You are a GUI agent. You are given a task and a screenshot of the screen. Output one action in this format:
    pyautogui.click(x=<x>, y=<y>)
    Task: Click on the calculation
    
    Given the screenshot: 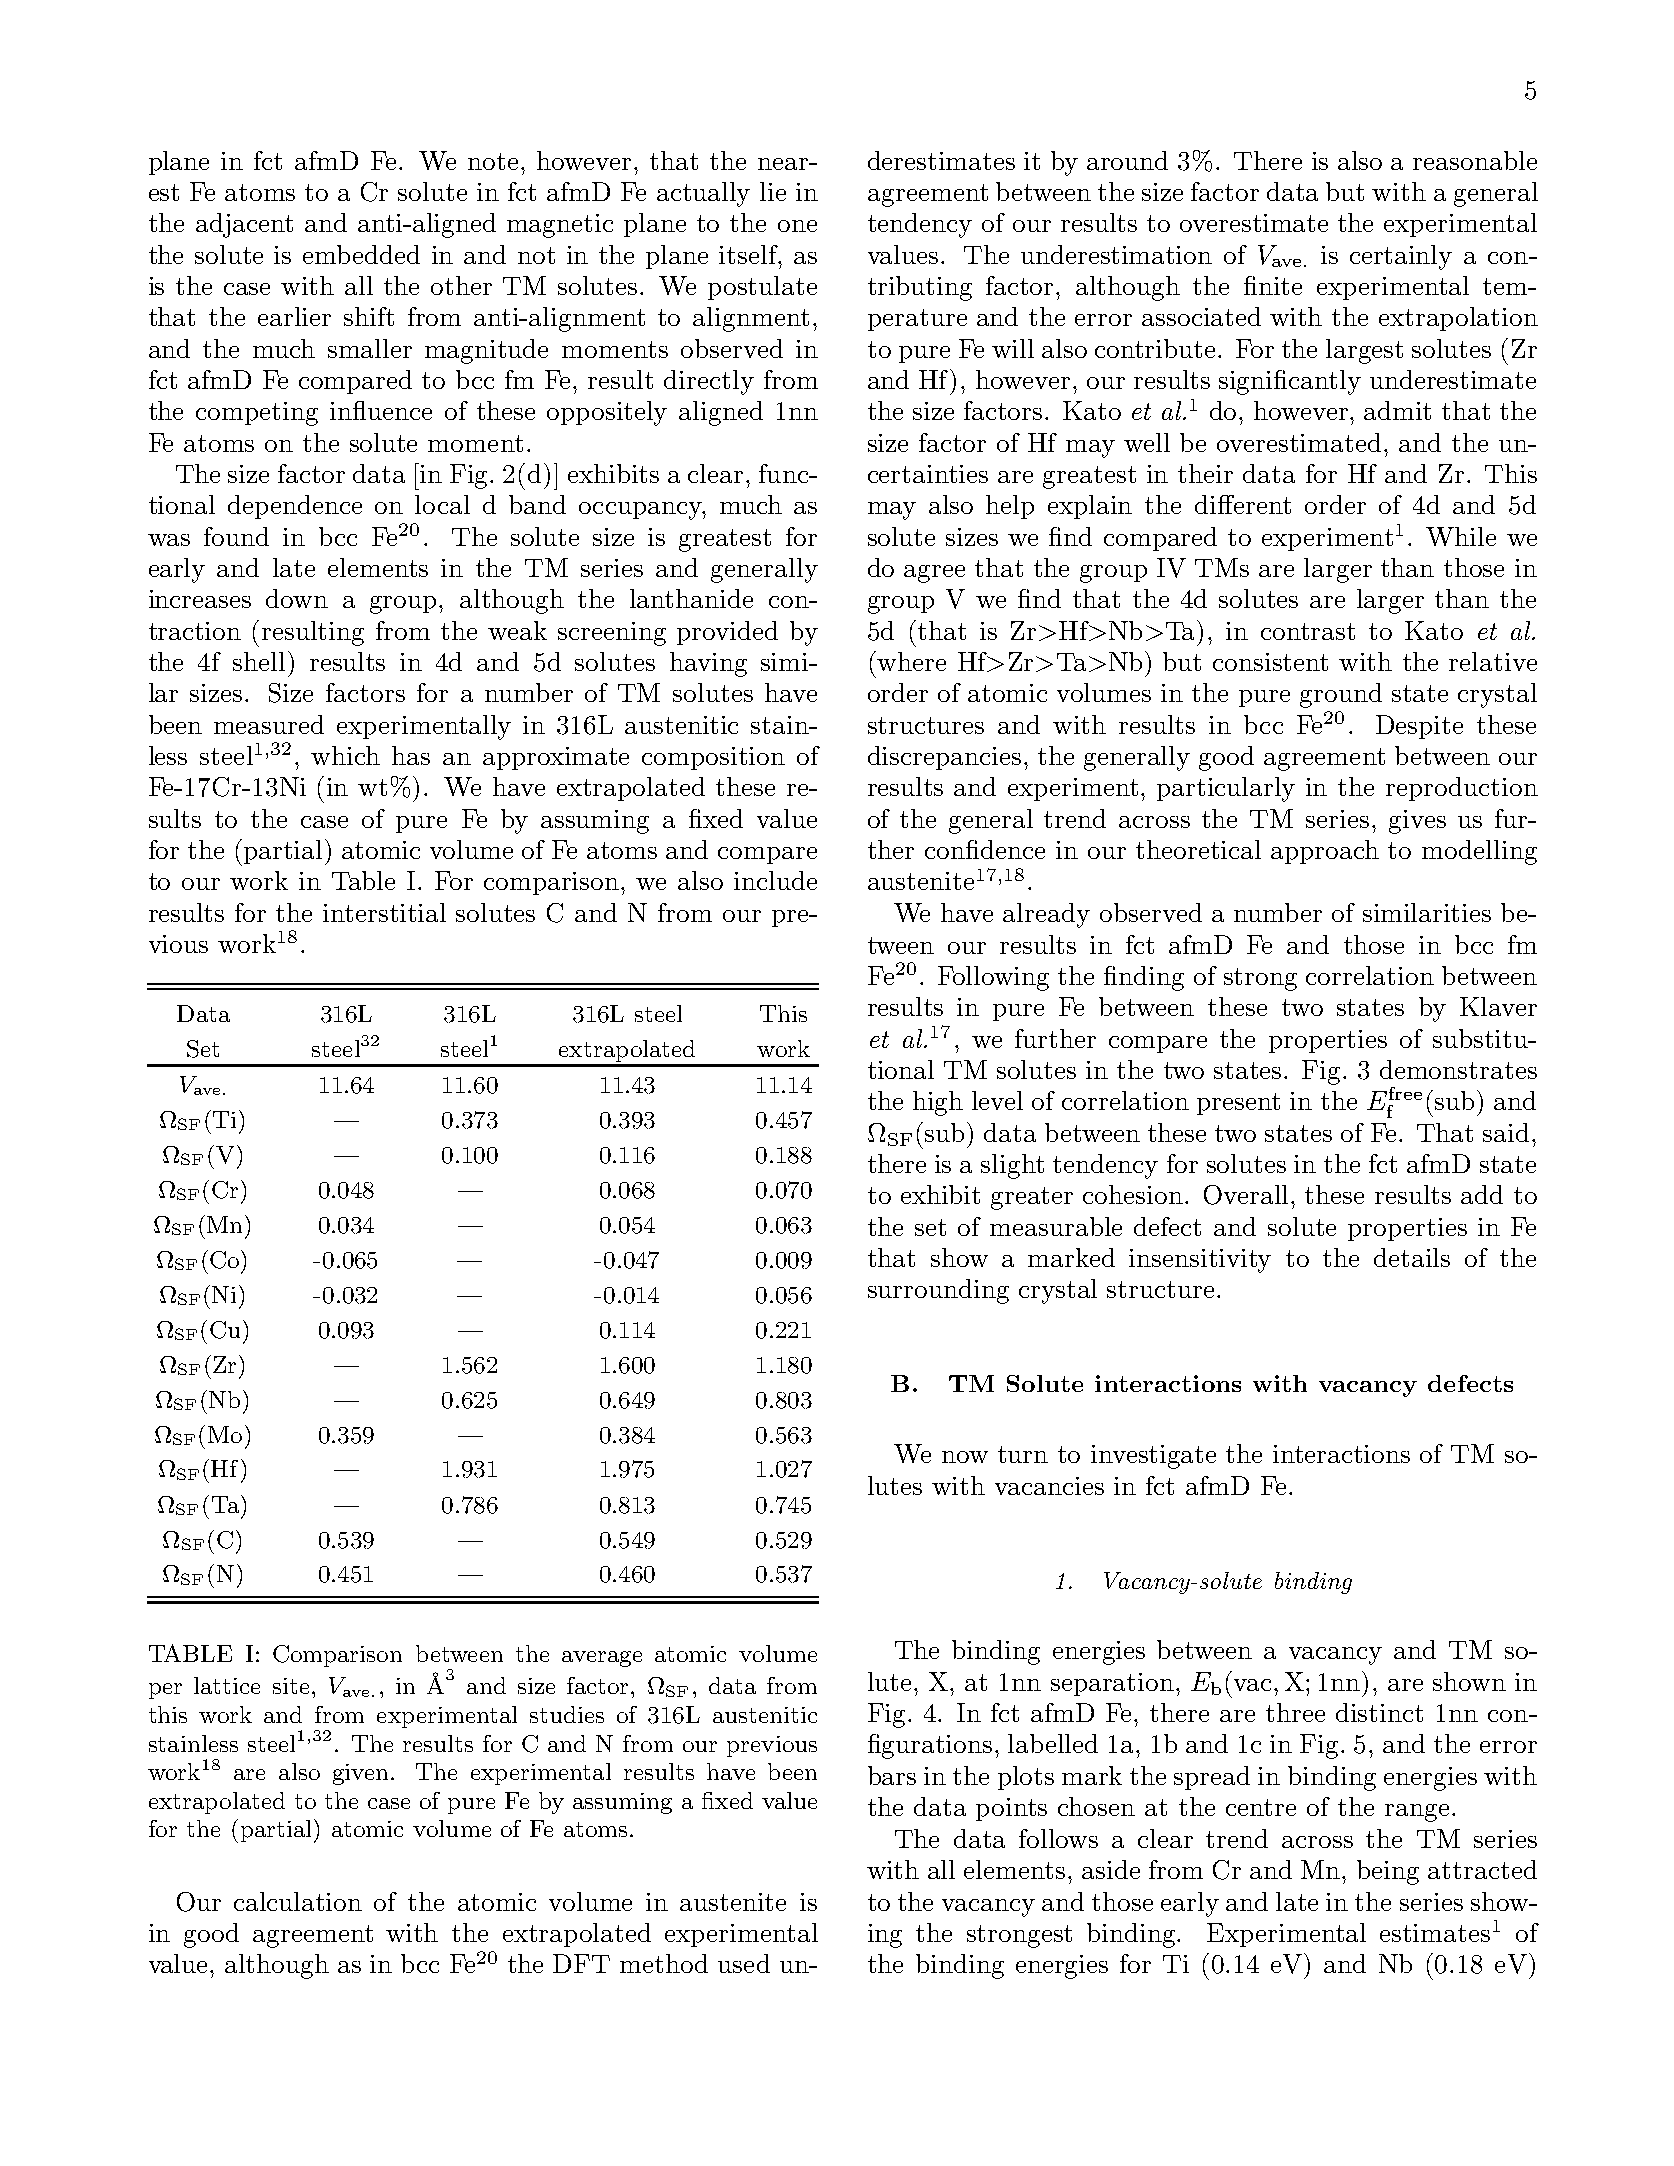 What is the action you would take?
    pyautogui.click(x=298, y=1901)
